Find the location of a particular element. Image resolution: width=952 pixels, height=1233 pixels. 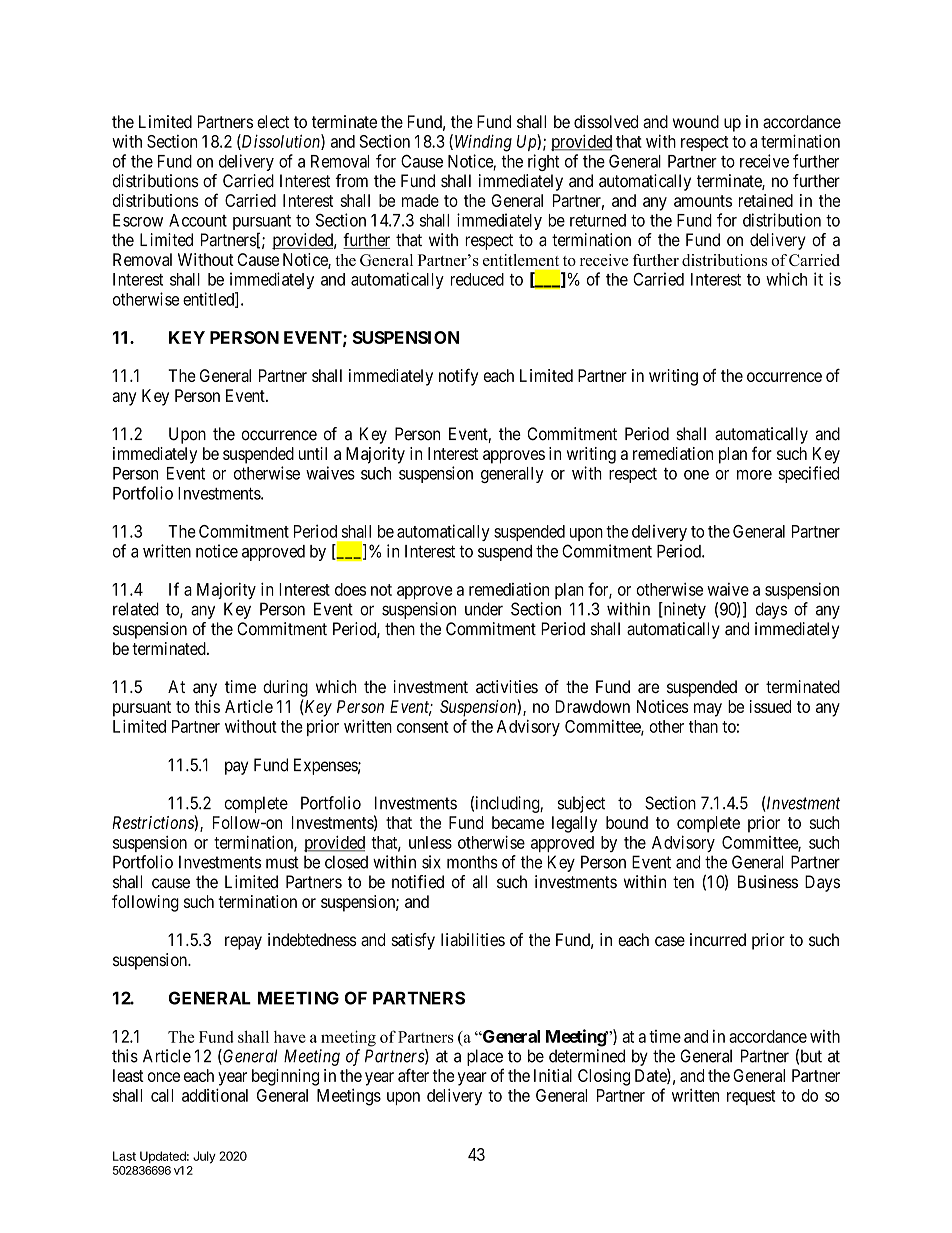

wound is located at coordinates (696, 121).
